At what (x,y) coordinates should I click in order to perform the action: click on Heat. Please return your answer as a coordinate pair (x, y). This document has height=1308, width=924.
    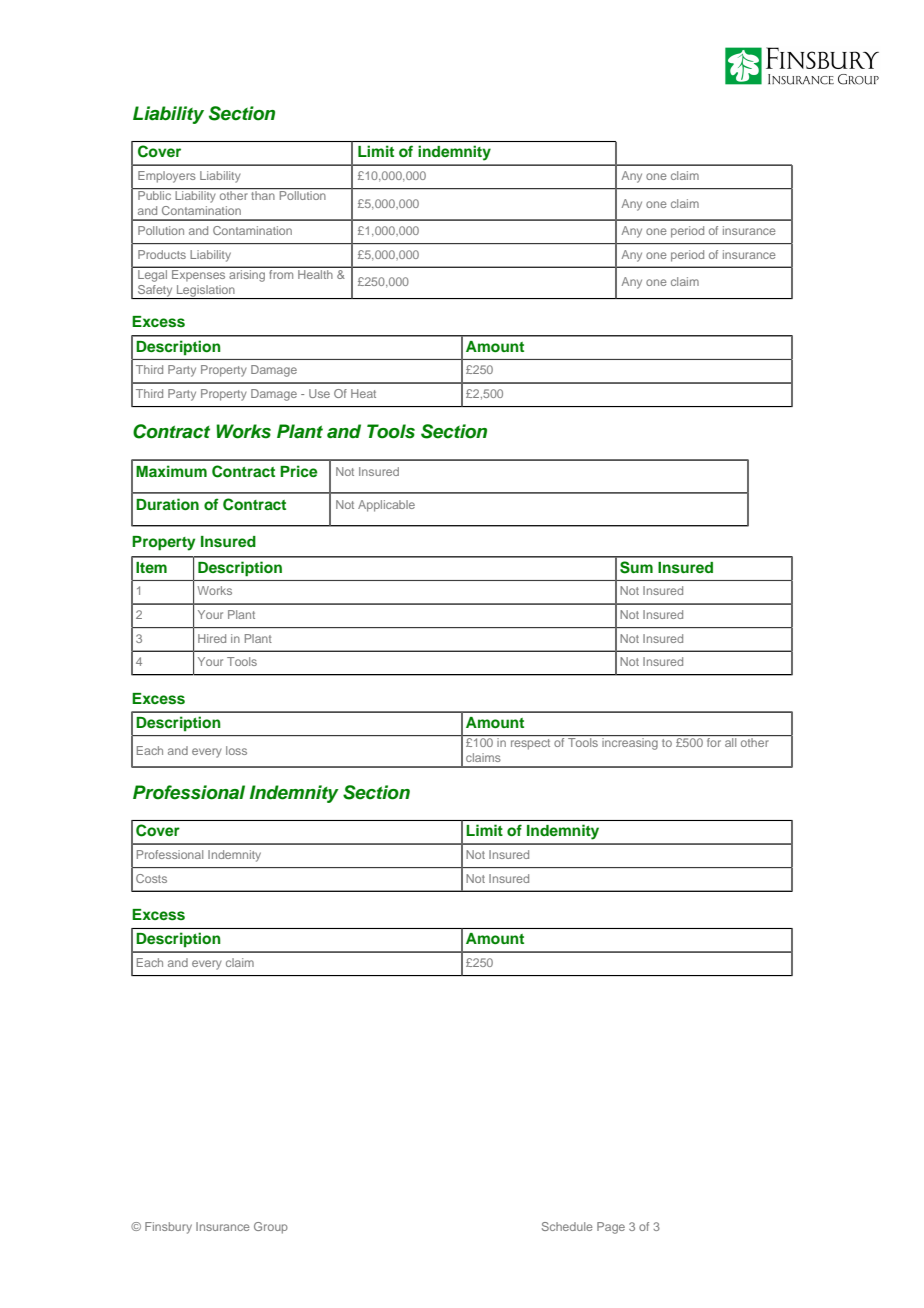
    Looking at the image, I should click on (363, 393).
